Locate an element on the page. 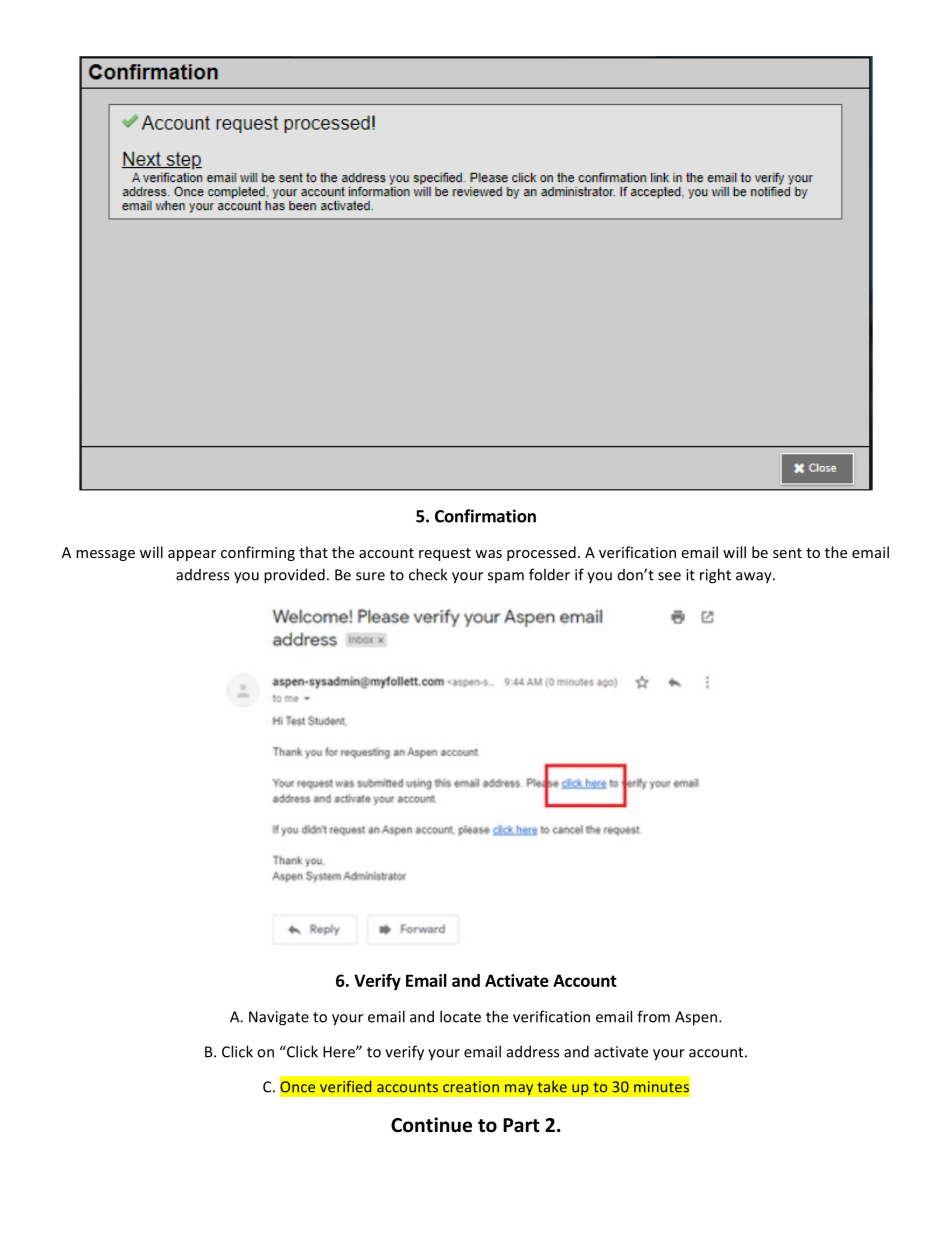 The width and height of the page is (952, 1233). request is located at coordinates (445, 554).
